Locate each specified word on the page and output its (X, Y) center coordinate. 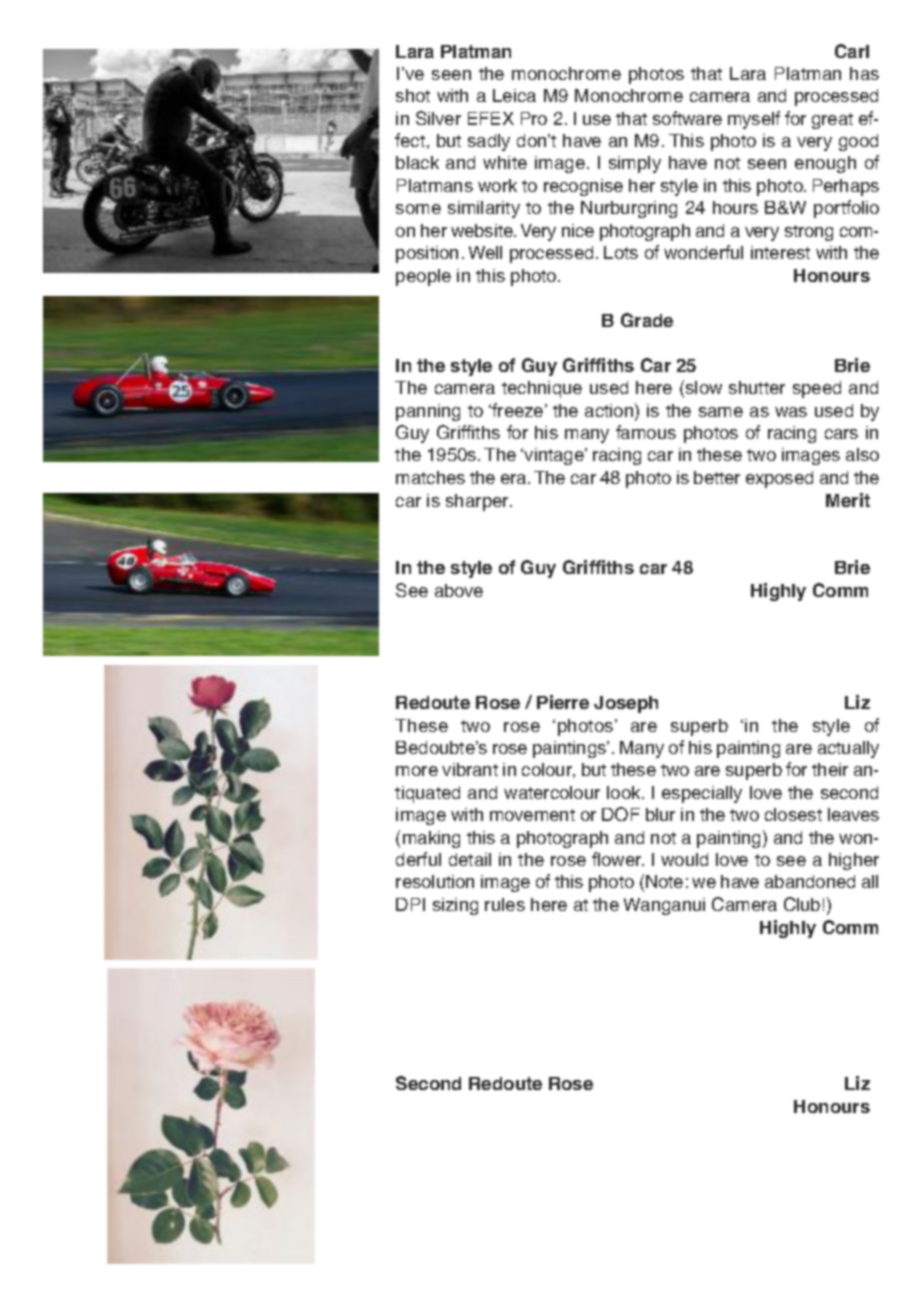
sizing (455, 906)
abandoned (810, 881)
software (687, 118)
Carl (852, 51)
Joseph (626, 704)
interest (780, 252)
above (459, 590)
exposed (779, 479)
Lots (621, 252)
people (423, 277)
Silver (438, 118)
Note (664, 881)
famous (646, 432)
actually (848, 749)
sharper (479, 502)
